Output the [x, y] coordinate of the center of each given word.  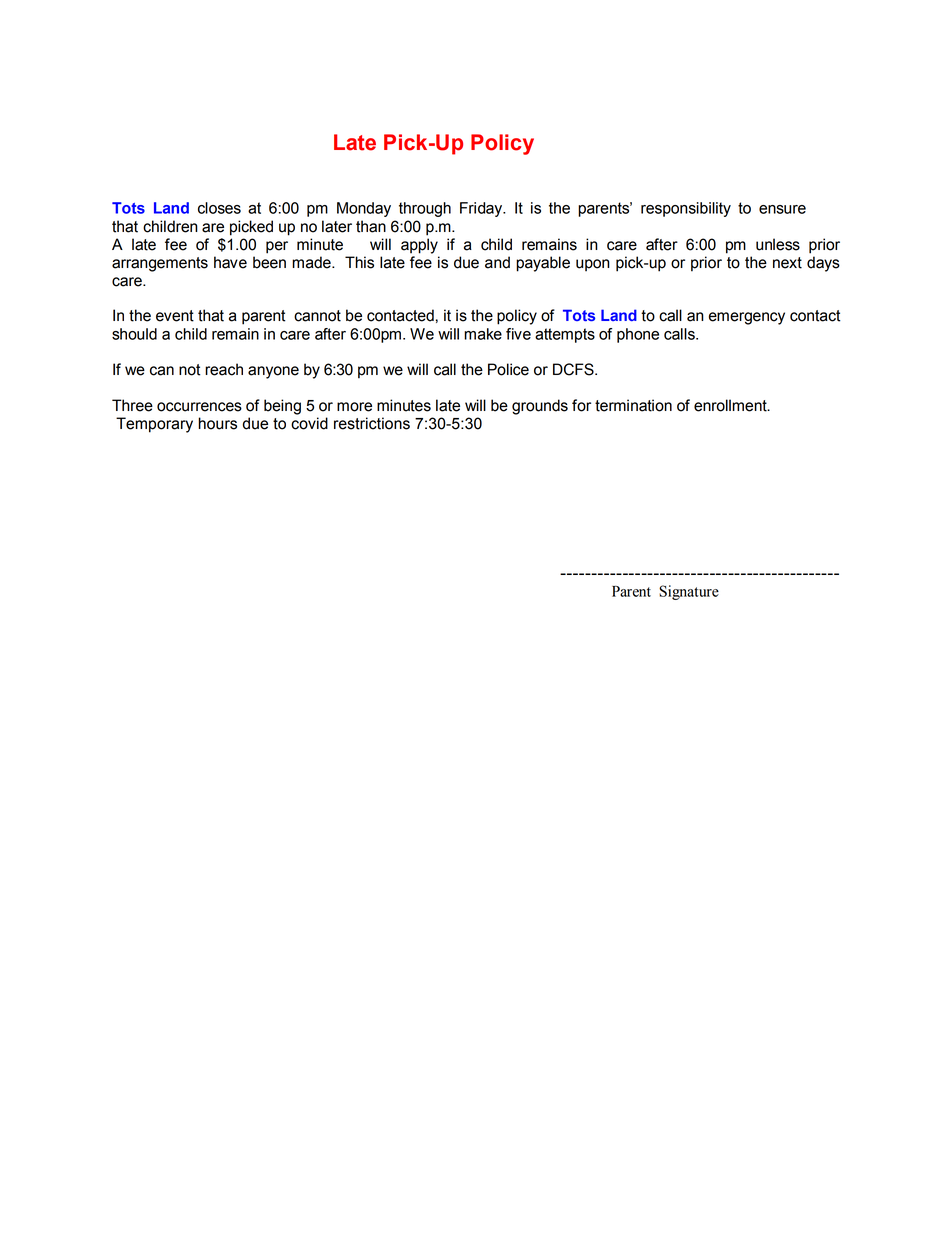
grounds [540, 407]
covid [309, 423]
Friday [482, 209]
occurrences [199, 407]
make [483, 334]
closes [219, 208]
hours [217, 423]
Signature [689, 592]
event [175, 316]
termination [633, 405]
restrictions [372, 423]
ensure [782, 209]
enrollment [731, 405]
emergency [747, 318]
